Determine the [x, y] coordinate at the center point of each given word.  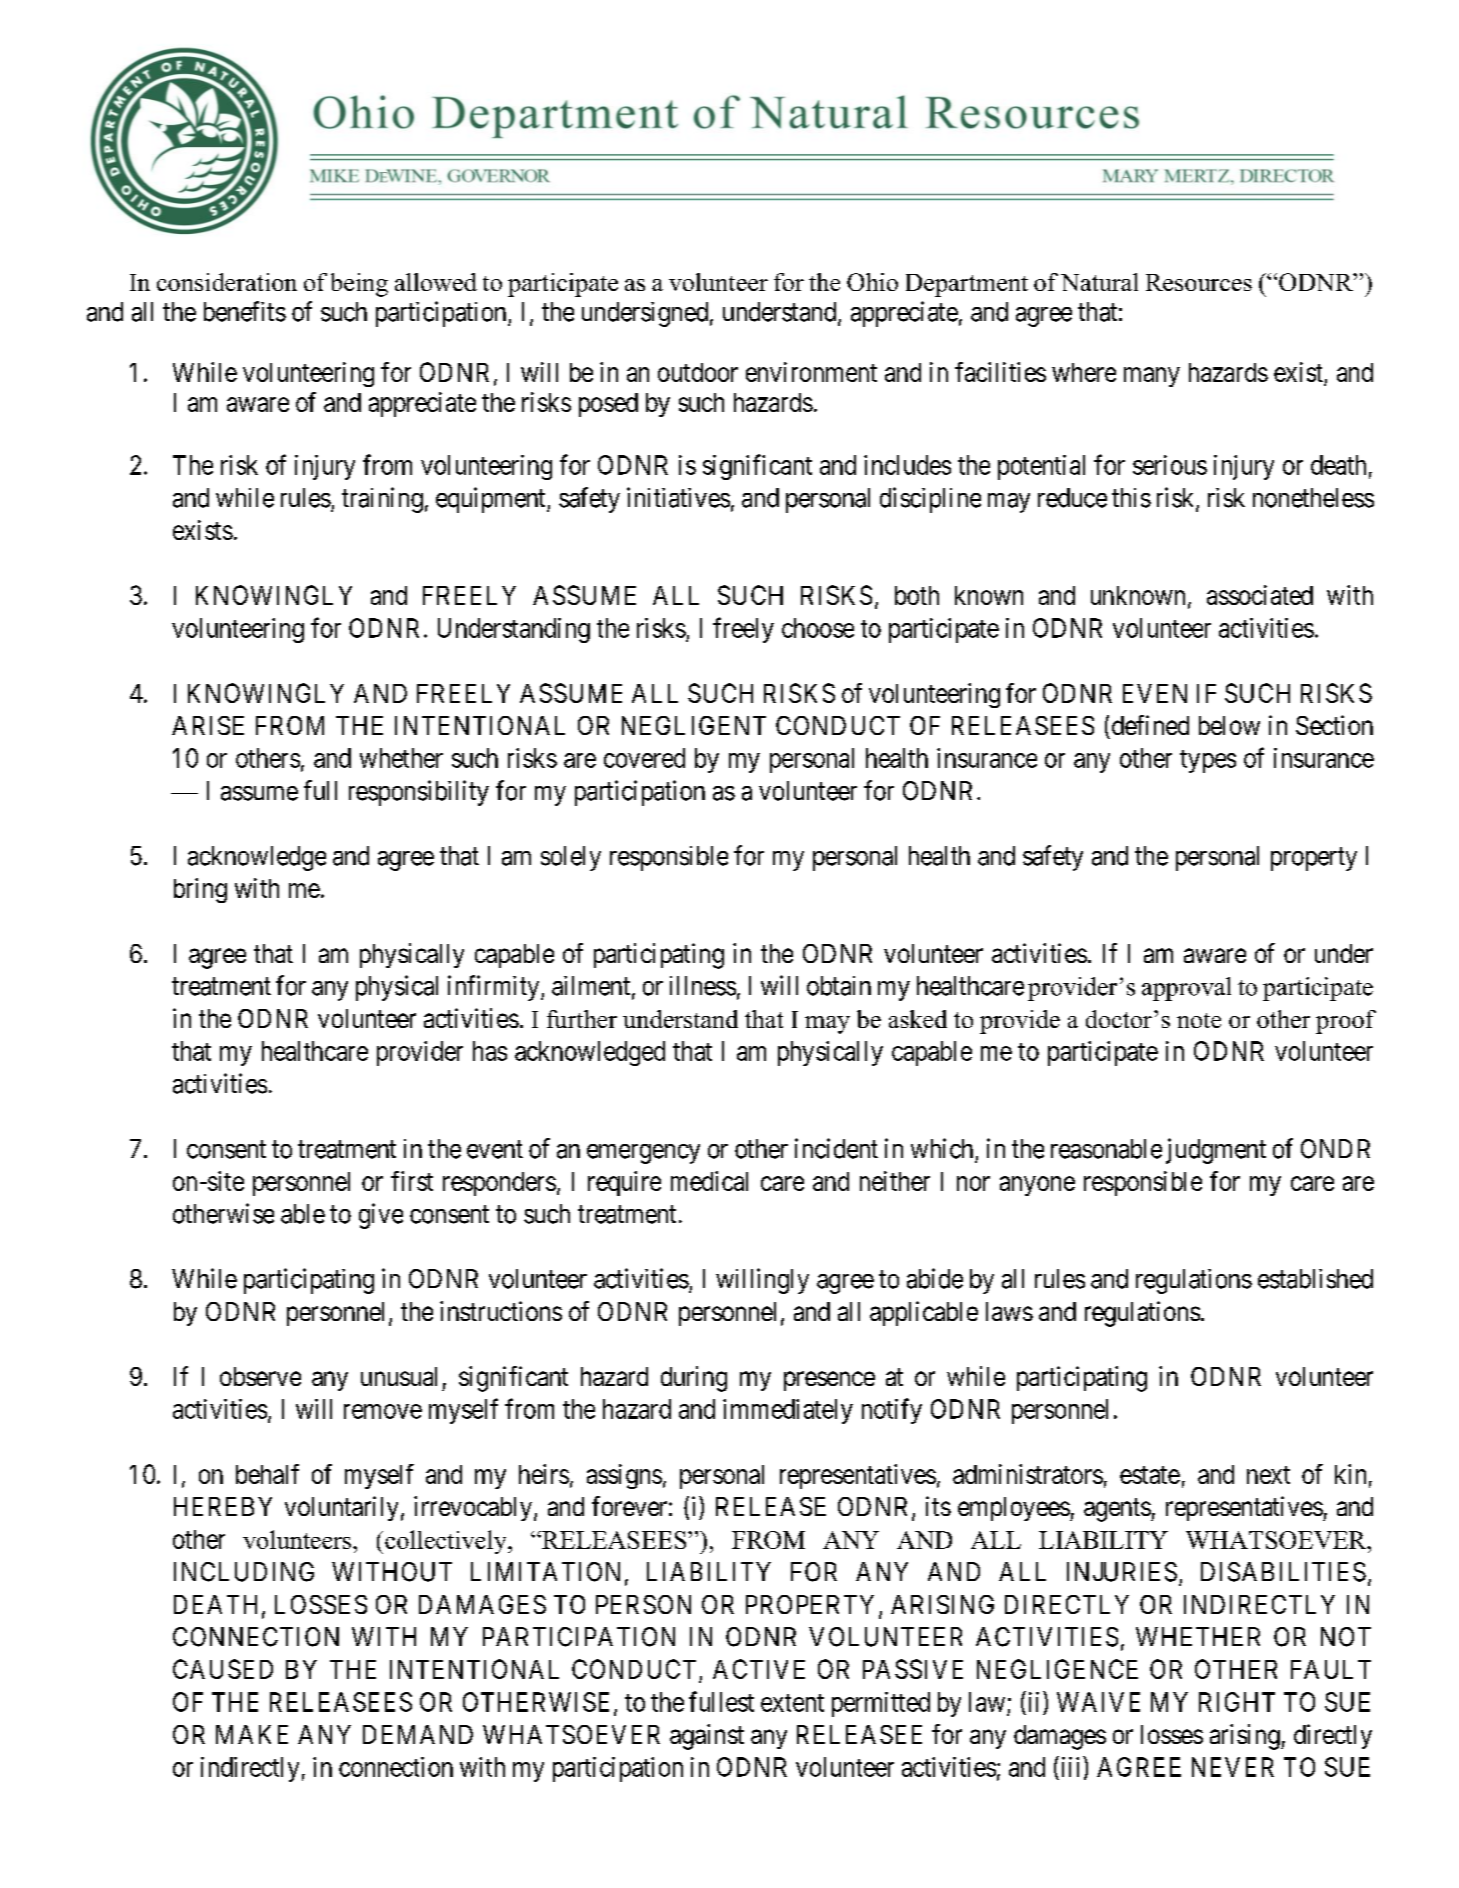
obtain [839, 986]
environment [811, 372]
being [359, 285]
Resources [1199, 282]
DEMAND [418, 1734]
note [1199, 1020]
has [490, 1051]
